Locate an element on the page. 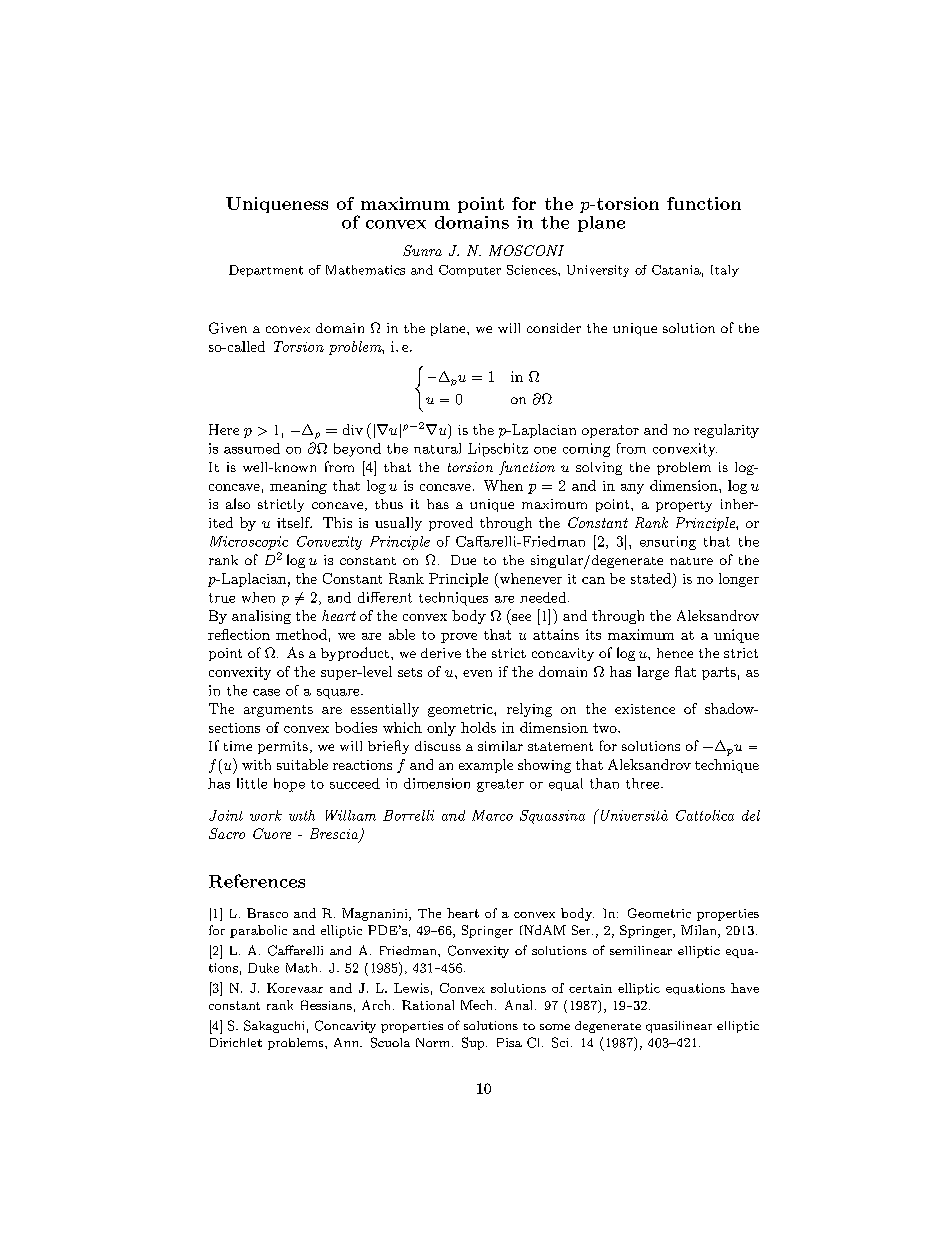 Image resolution: width=952 pixels, height=1233 pixels. Milan is located at coordinates (700, 931).
